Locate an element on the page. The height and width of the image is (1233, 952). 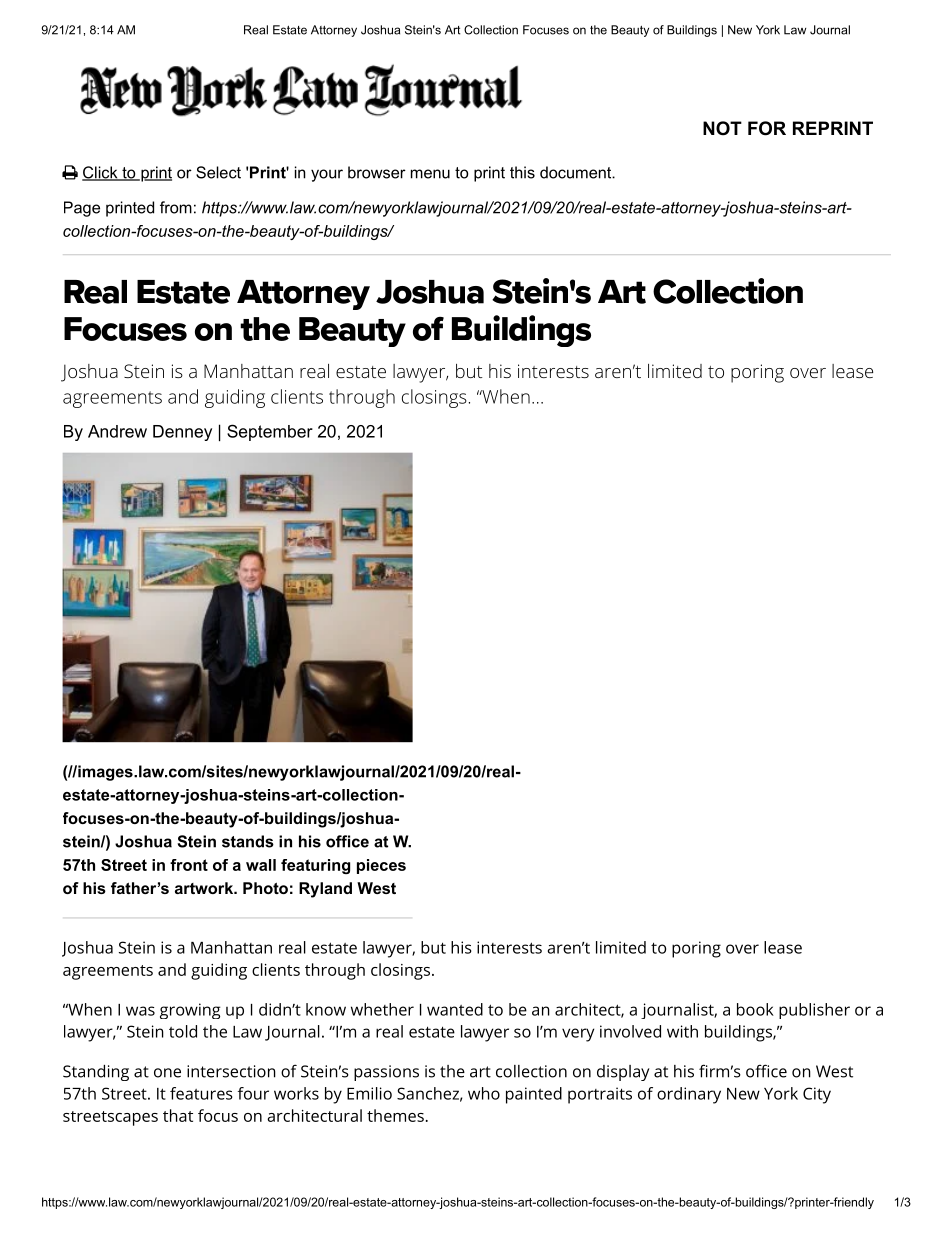
featuring is located at coordinates (315, 866).
